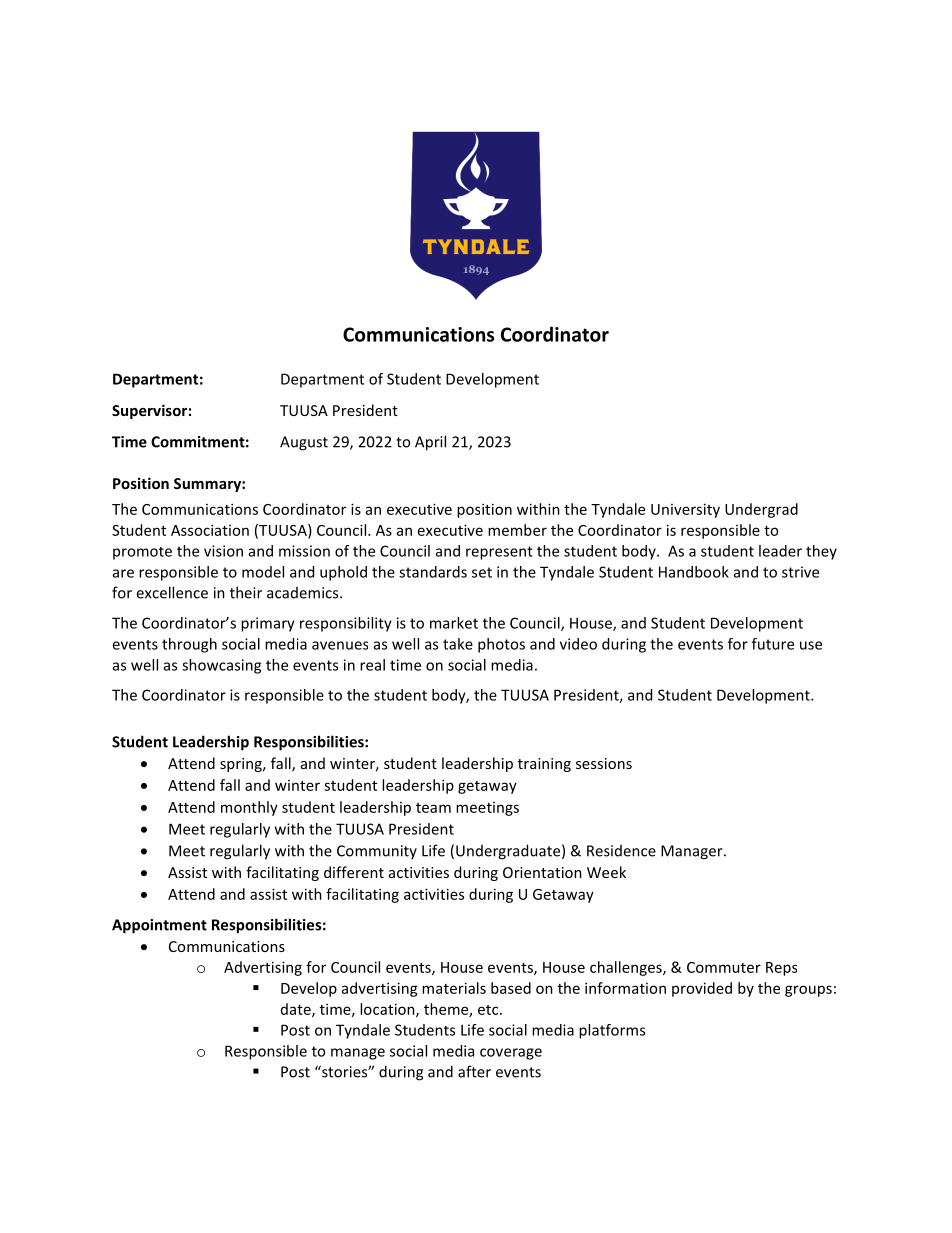  What do you see at coordinates (685, 510) in the page?
I see `University` at bounding box center [685, 510].
